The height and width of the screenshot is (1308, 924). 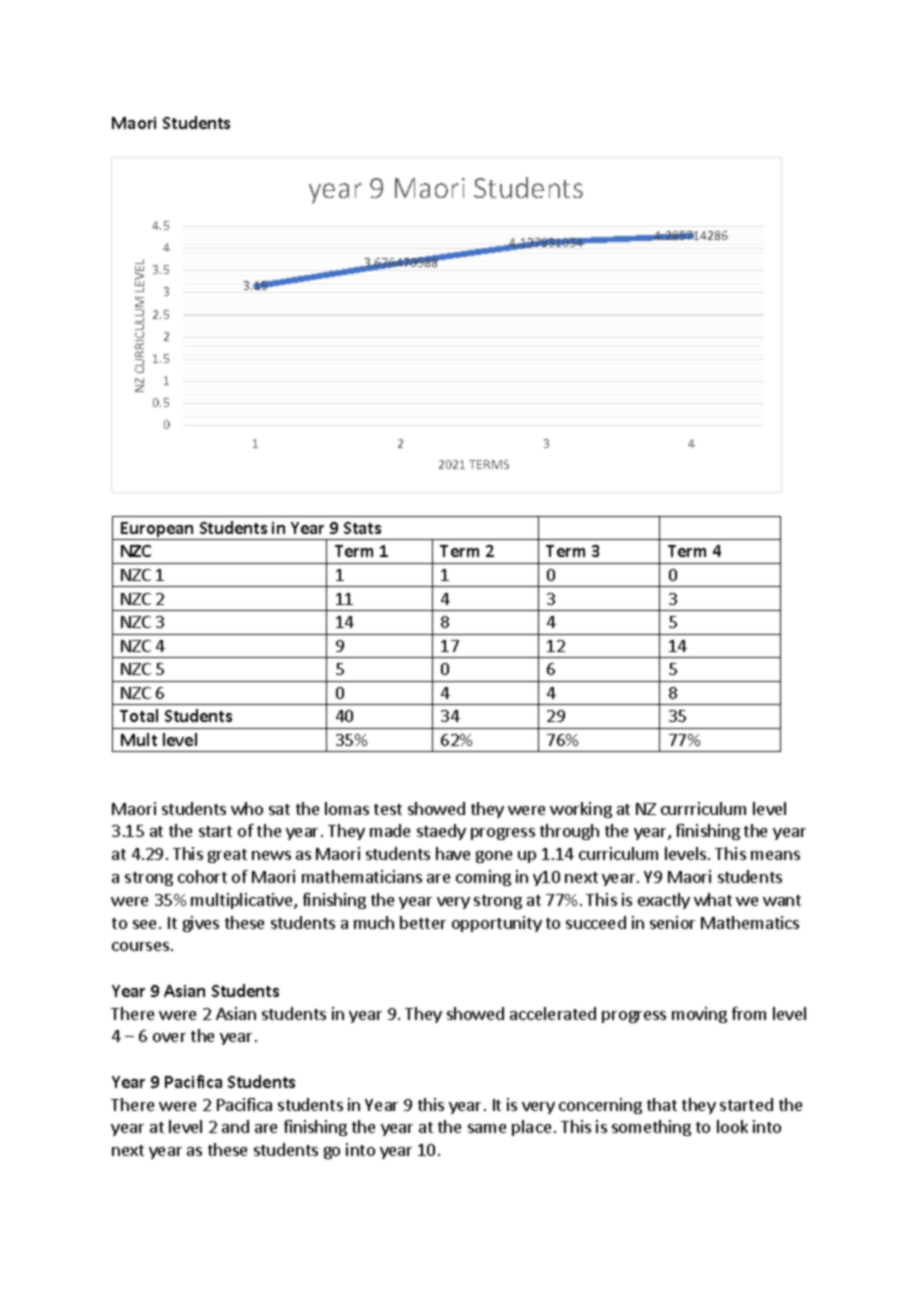 What do you see at coordinates (388, 809) in the screenshot?
I see `test` at bounding box center [388, 809].
